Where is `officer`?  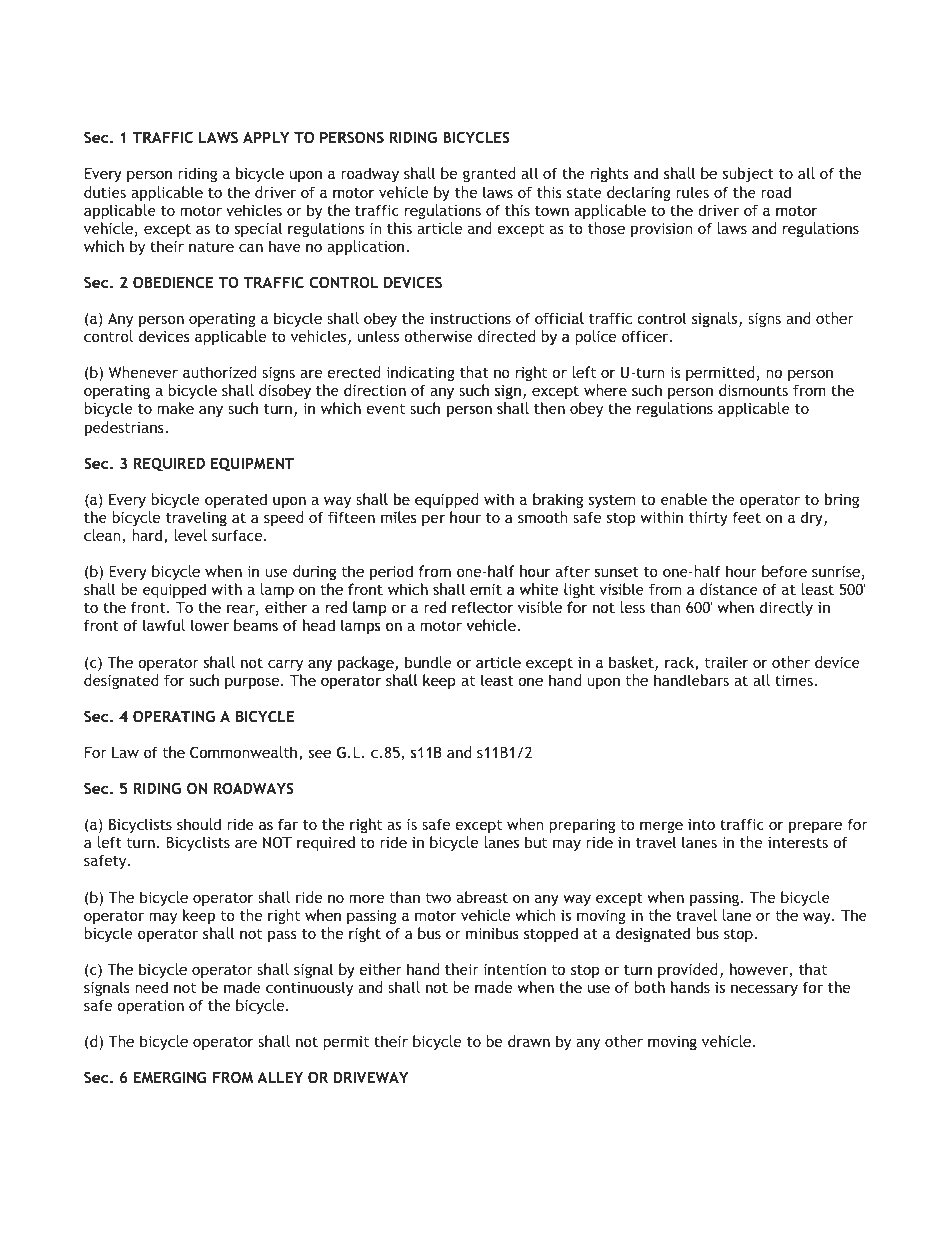
officer is located at coordinates (646, 336).
